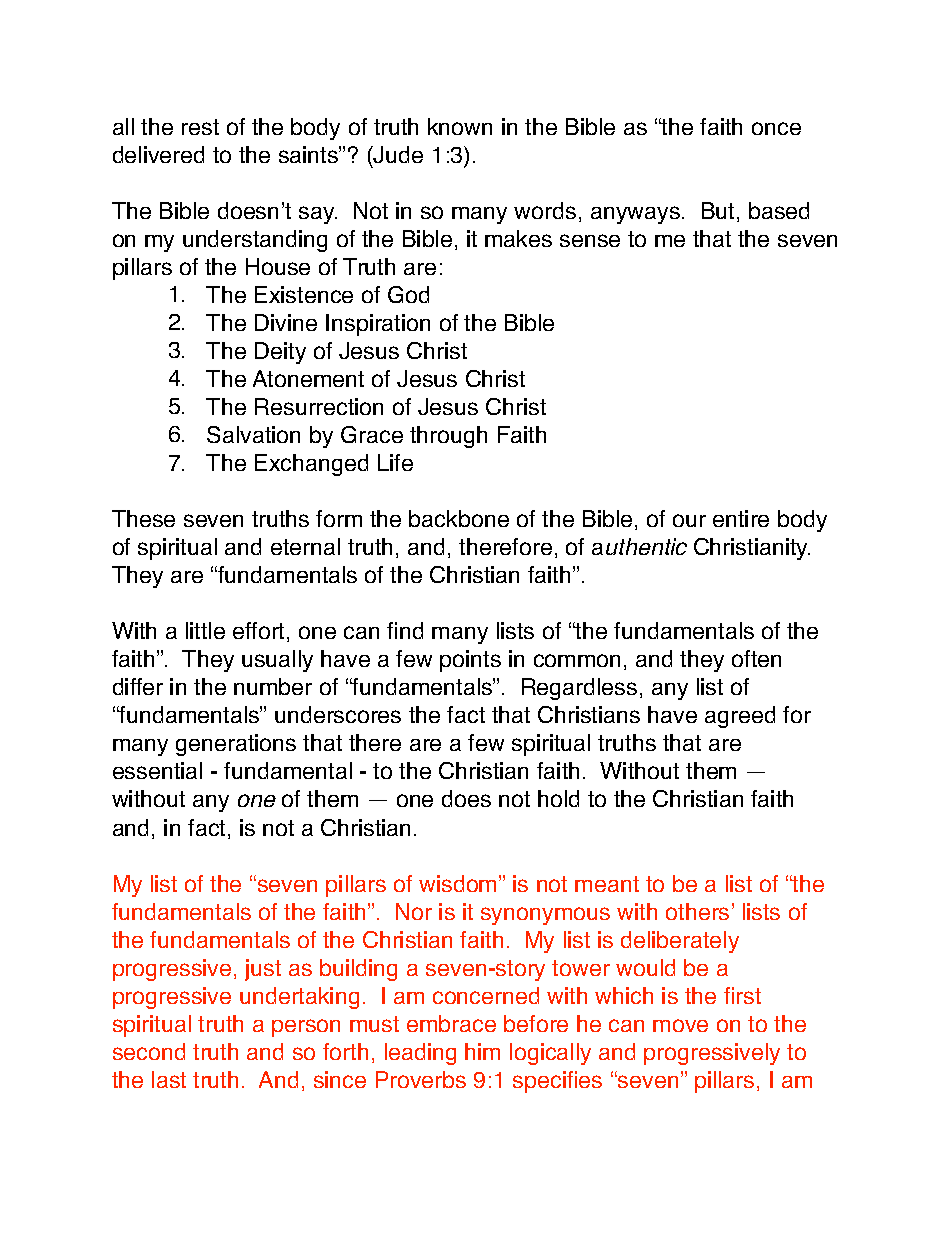 Image resolution: width=952 pixels, height=1233 pixels. What do you see at coordinates (200, 127) in the screenshot?
I see `rest` at bounding box center [200, 127].
